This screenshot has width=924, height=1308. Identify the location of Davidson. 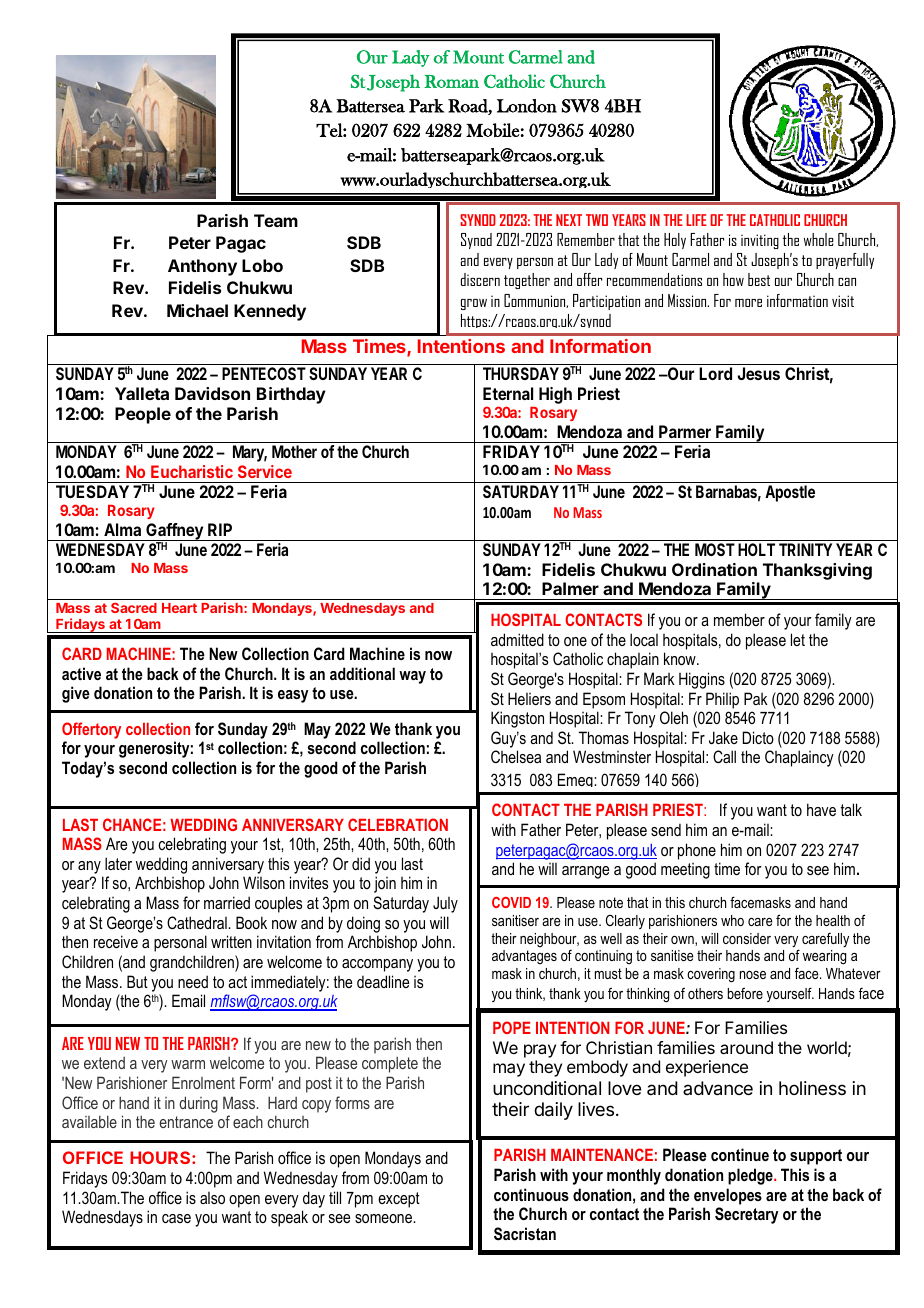
(212, 393).
